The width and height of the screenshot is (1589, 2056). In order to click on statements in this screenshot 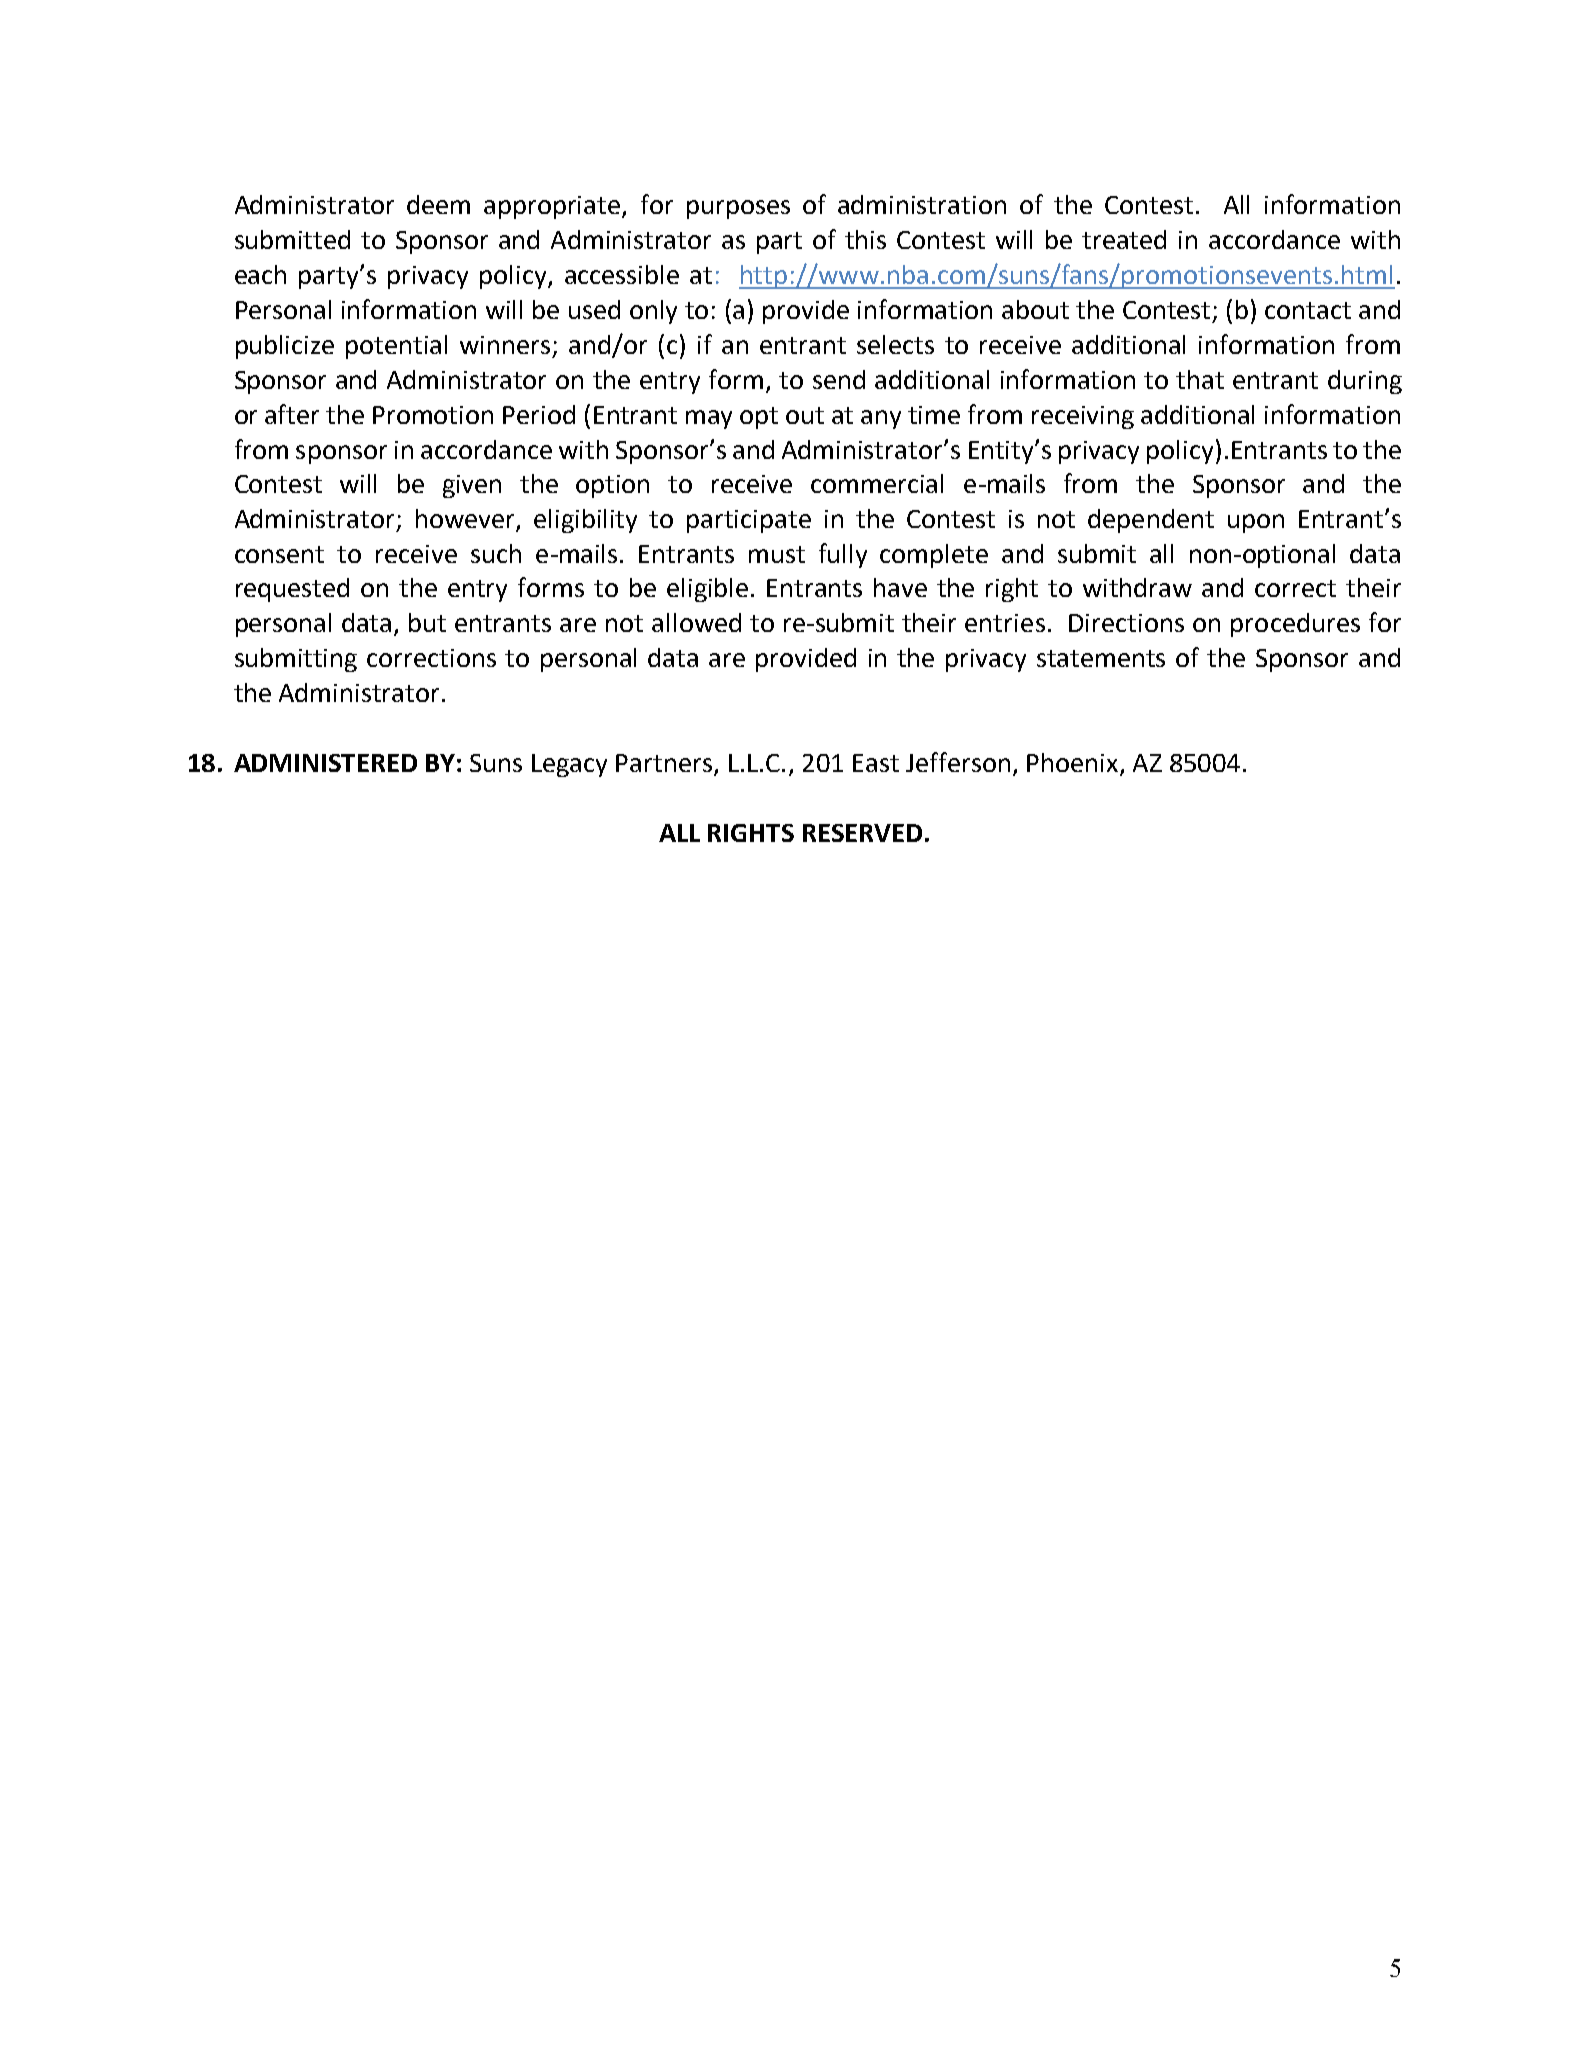, I will do `click(1101, 658)`.
